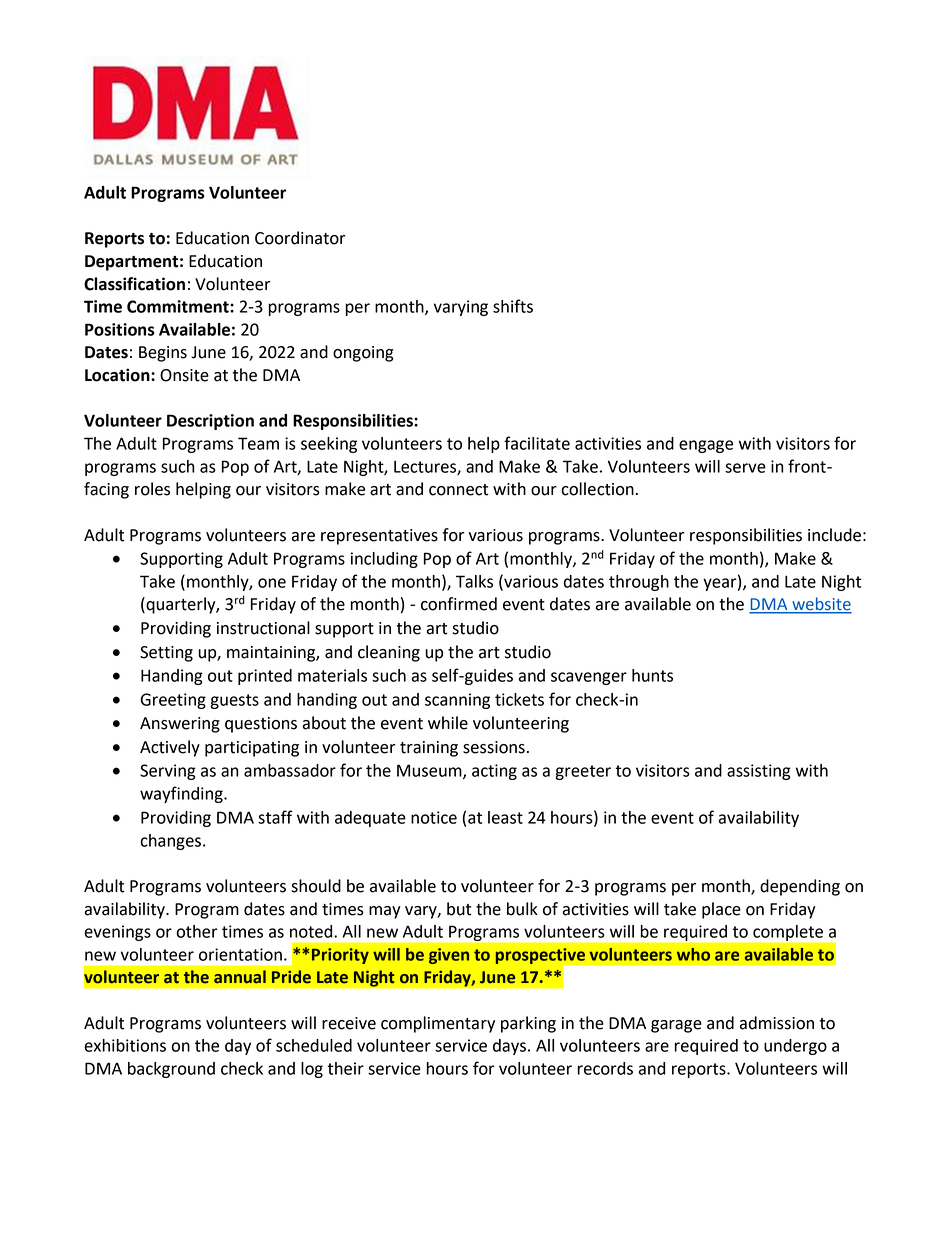 The height and width of the page is (1233, 952). What do you see at coordinates (272, 583) in the page?
I see `one` at bounding box center [272, 583].
